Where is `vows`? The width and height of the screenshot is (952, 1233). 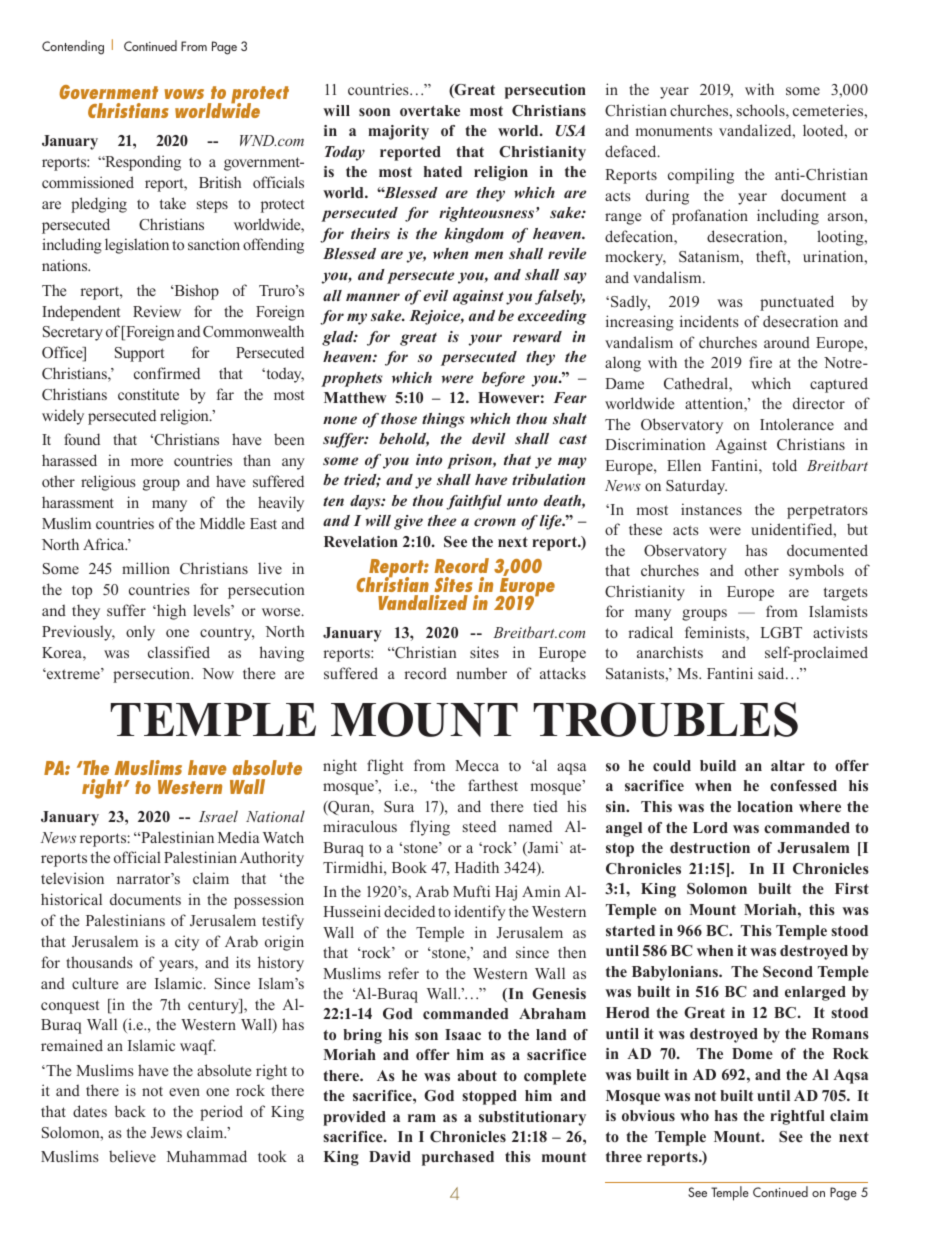
vows is located at coordinates (184, 94).
